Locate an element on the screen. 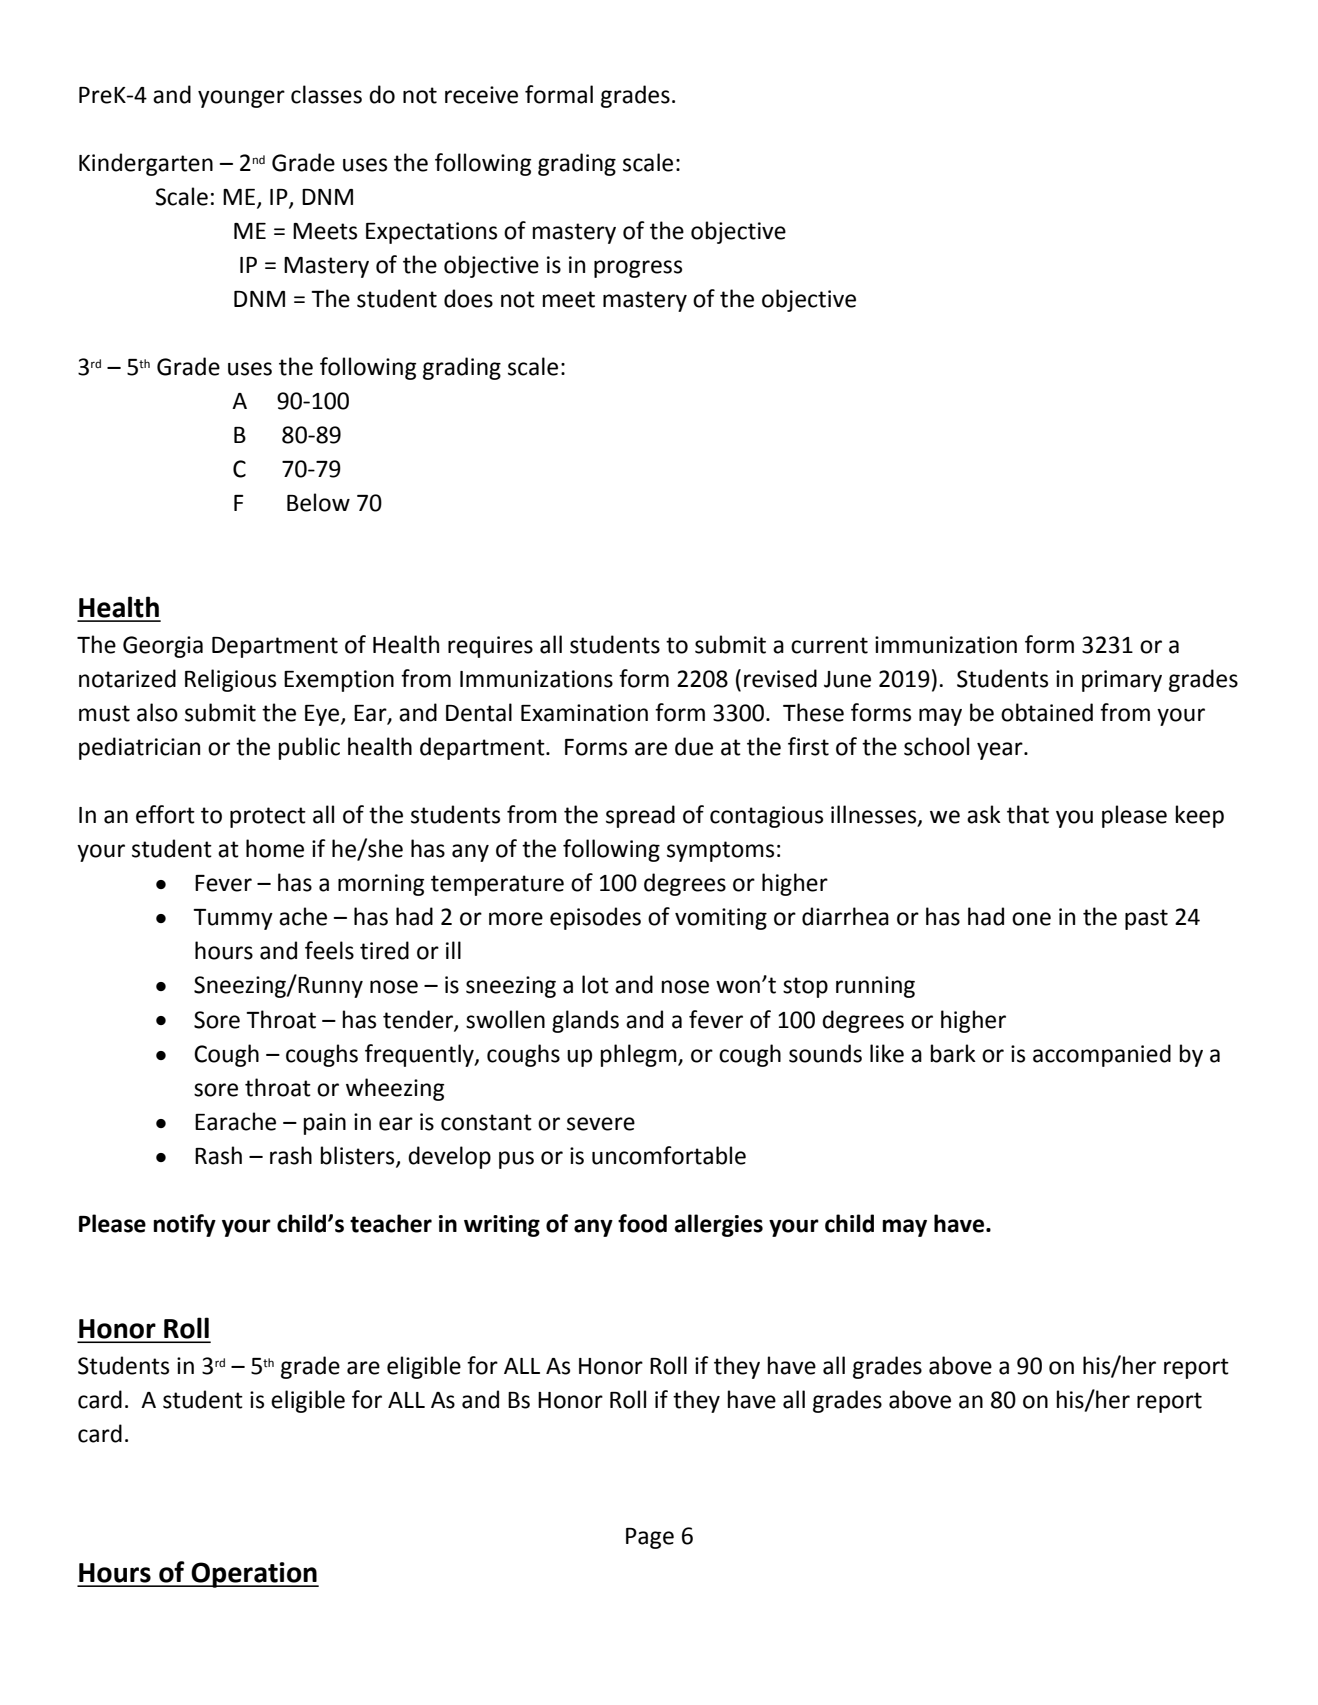 The width and height of the screenshot is (1318, 1705). progress is located at coordinates (638, 269).
